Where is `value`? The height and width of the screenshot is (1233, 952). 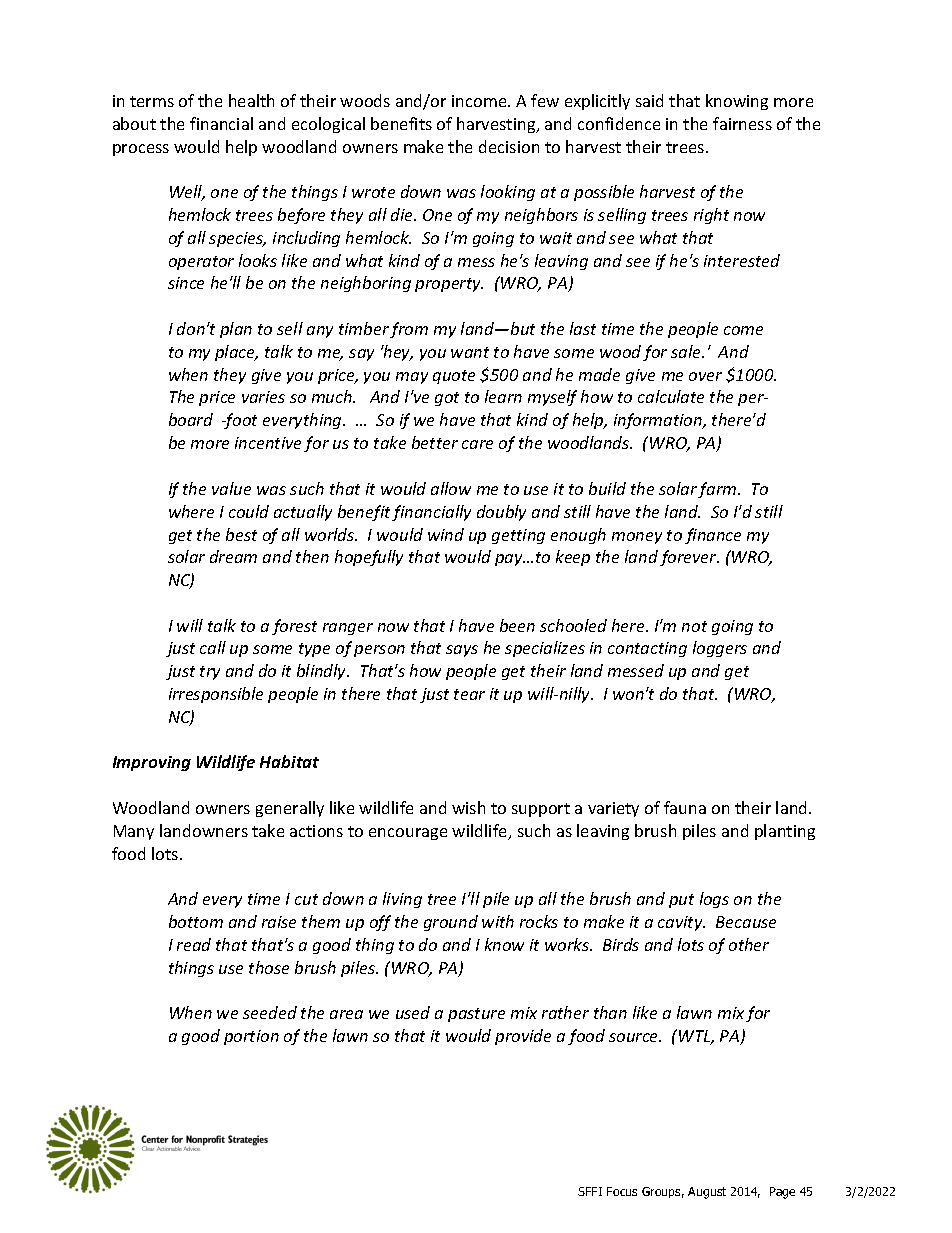
value is located at coordinates (231, 488).
